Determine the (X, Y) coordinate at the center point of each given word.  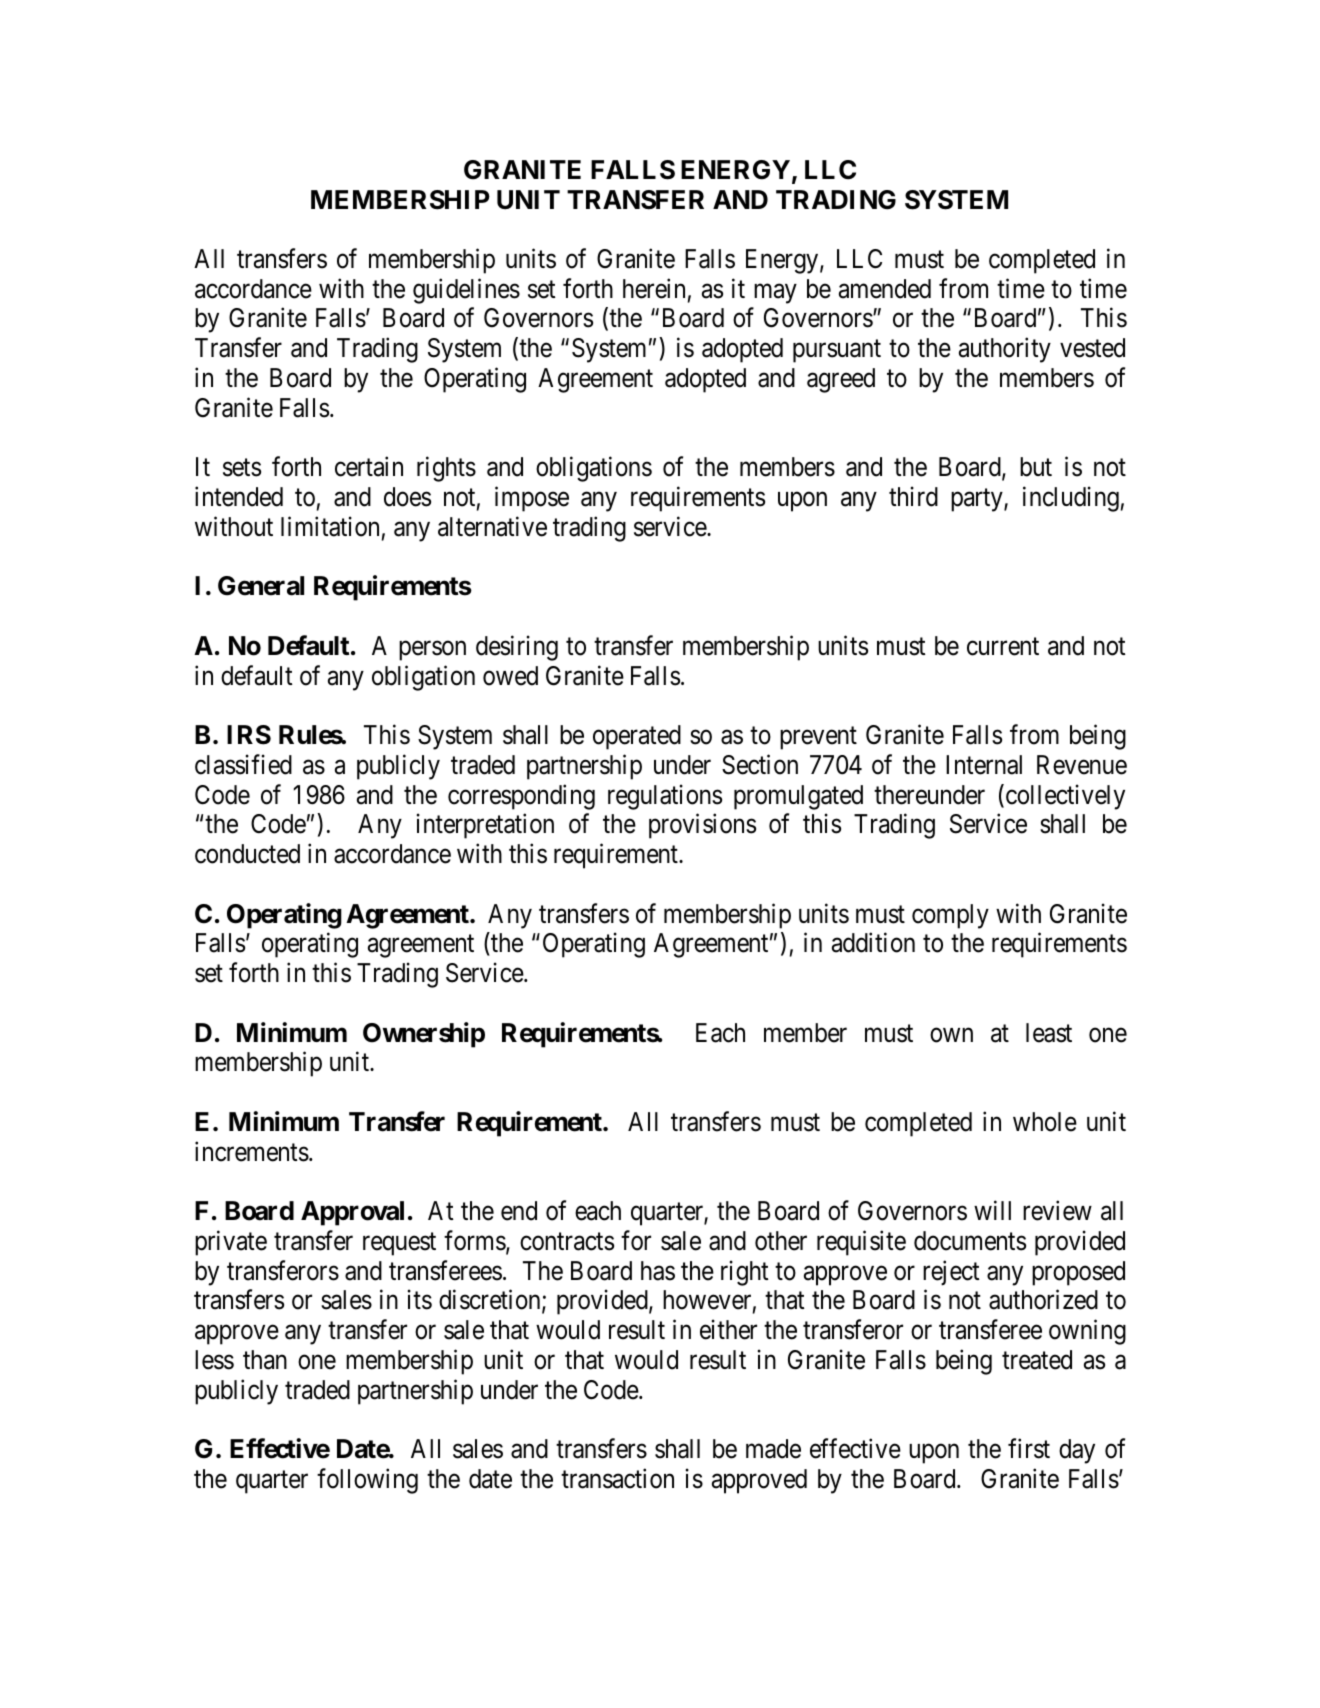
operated (637, 737)
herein (654, 288)
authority (1005, 350)
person (432, 651)
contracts (567, 1242)
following (367, 1481)
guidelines (466, 291)
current (1003, 647)
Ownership (424, 1035)
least (1049, 1033)
